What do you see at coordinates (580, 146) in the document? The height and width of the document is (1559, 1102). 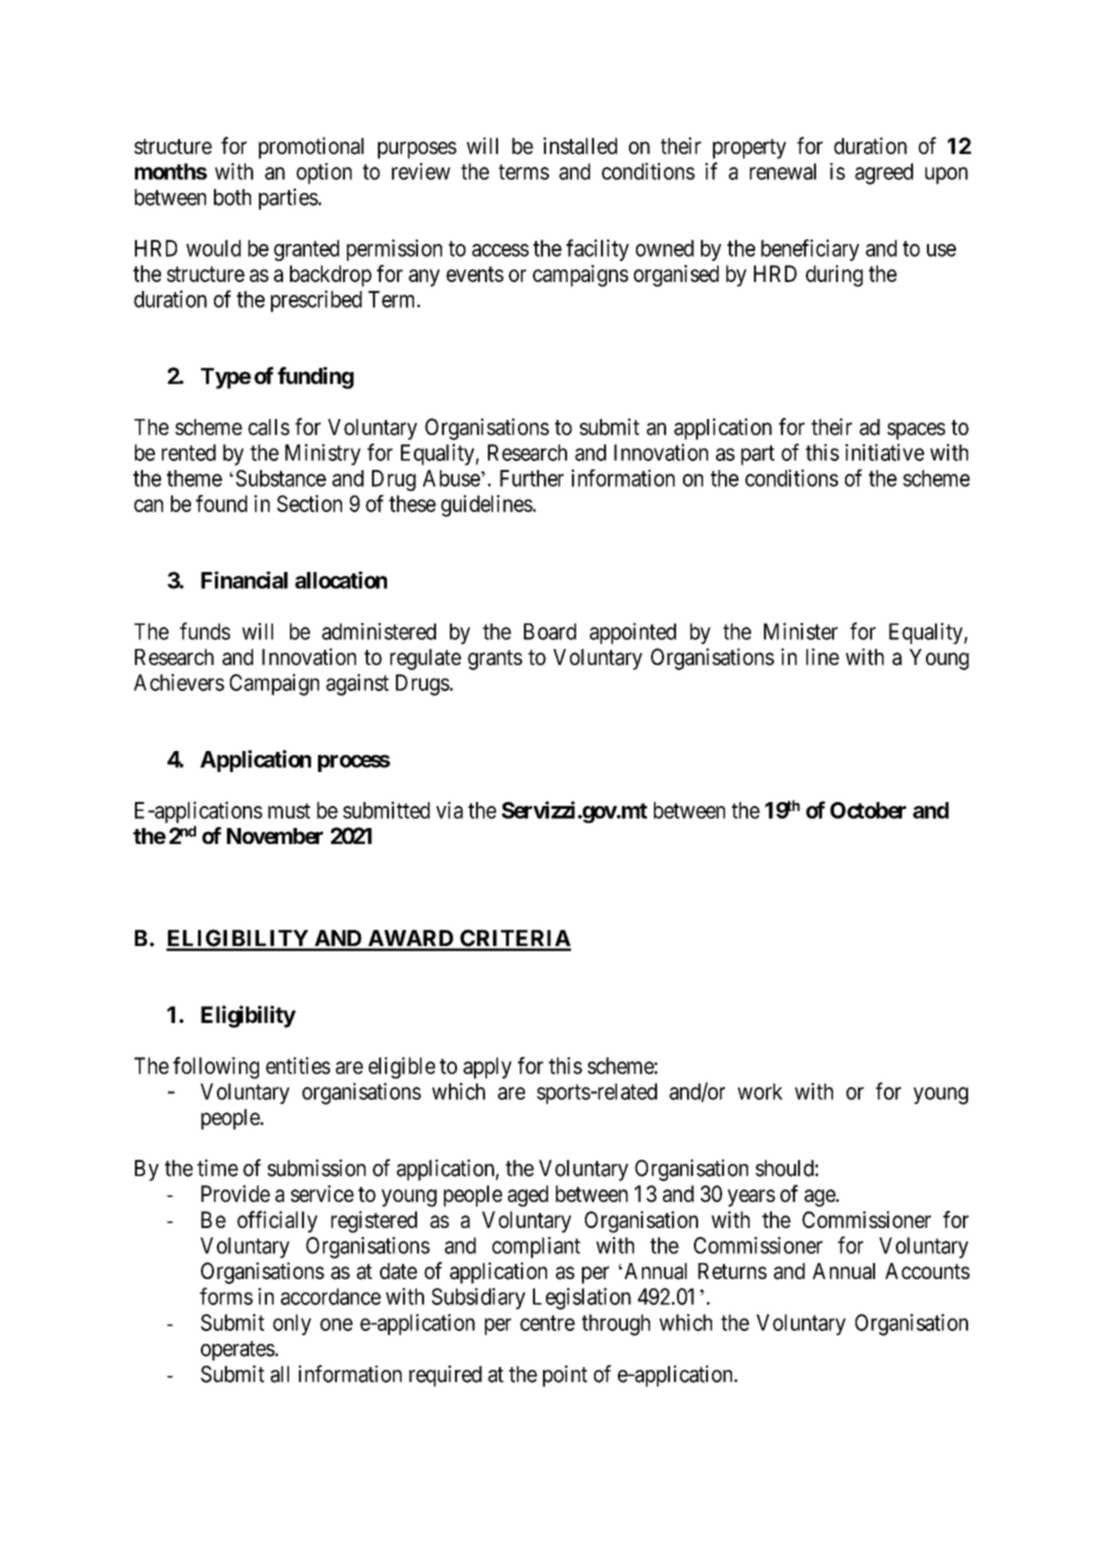 I see `installed` at bounding box center [580, 146].
